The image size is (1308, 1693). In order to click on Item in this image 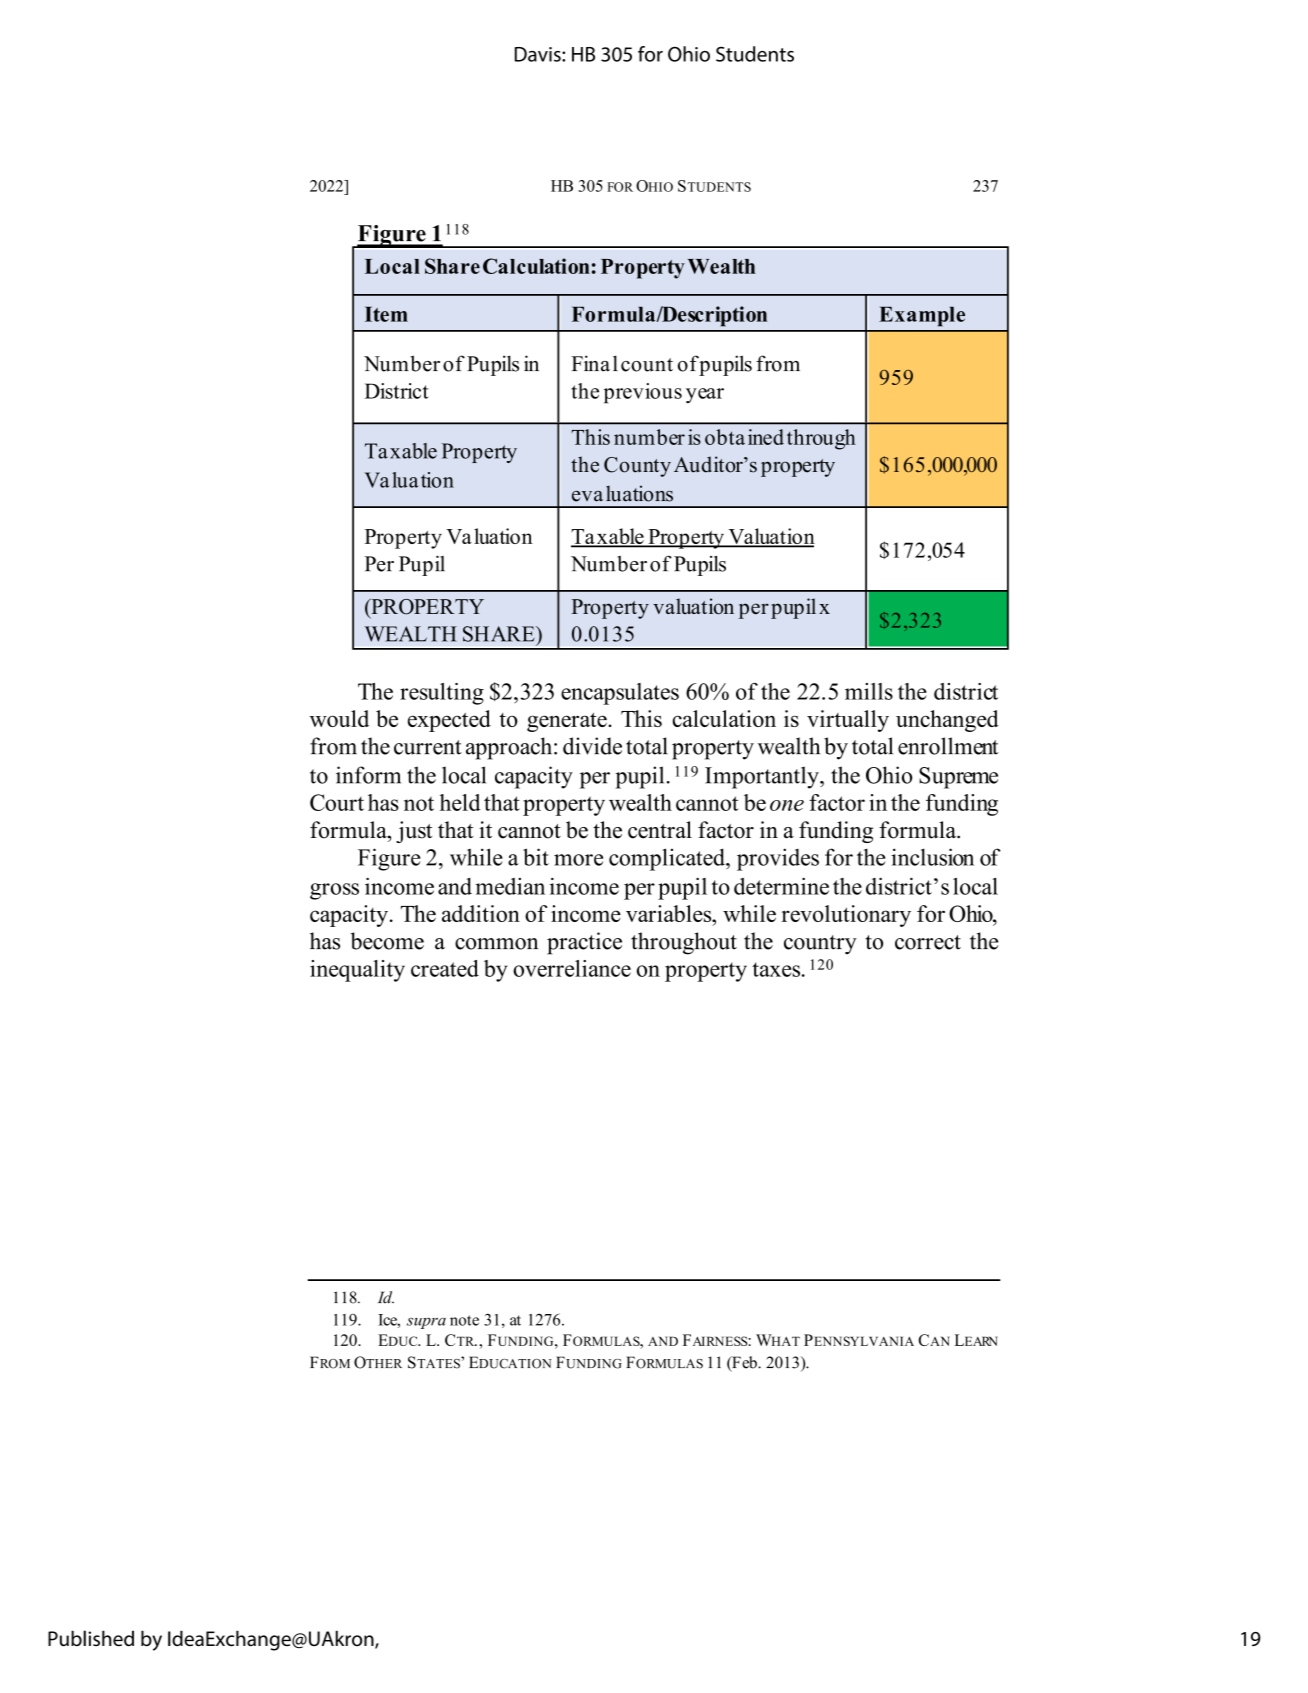, I will do `click(386, 314)`.
